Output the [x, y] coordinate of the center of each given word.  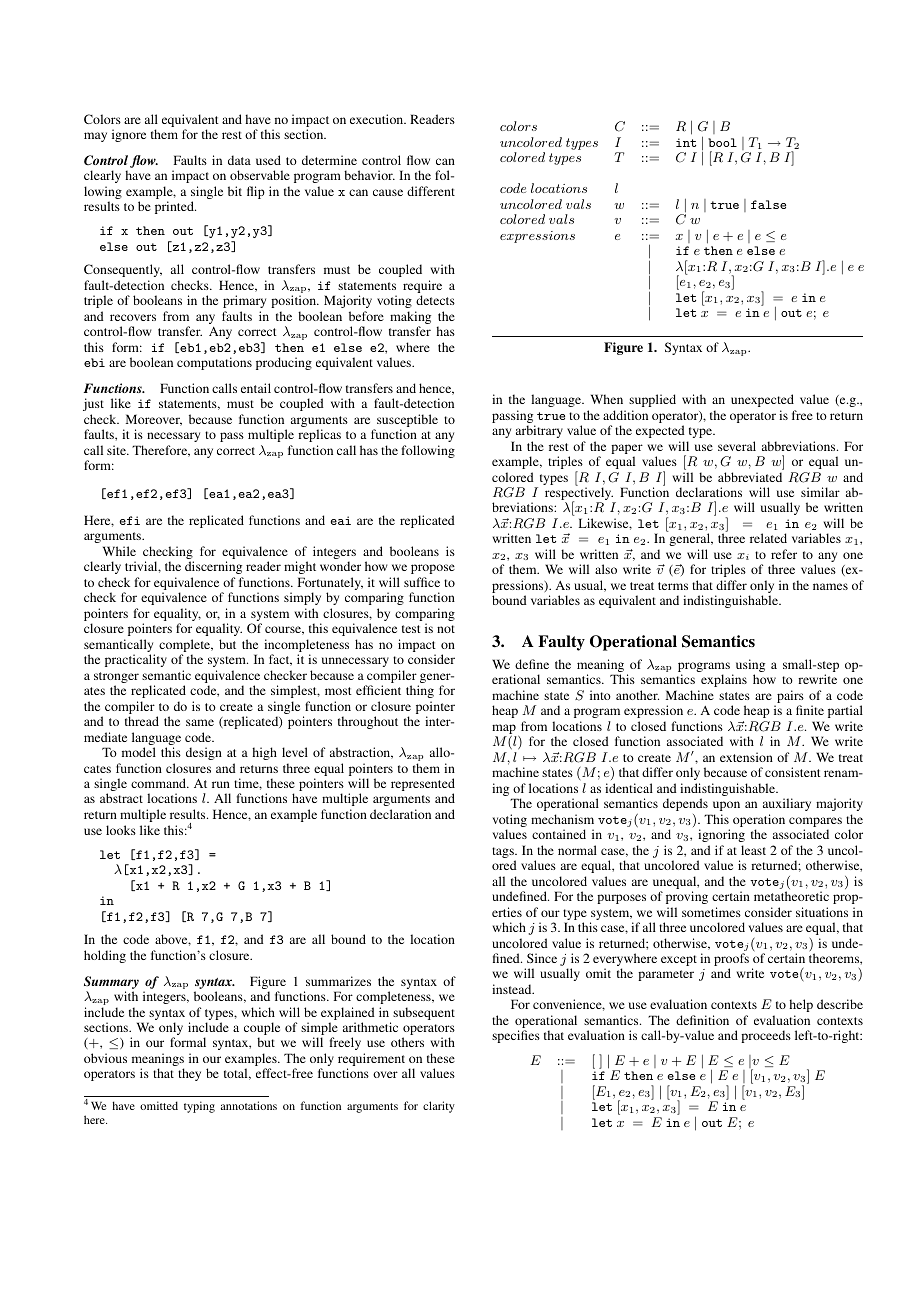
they [189, 1074]
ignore [129, 135]
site [117, 450]
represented [423, 786]
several [737, 446]
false [768, 204]
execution [378, 119]
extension [746, 757]
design [204, 753]
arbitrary [539, 431]
